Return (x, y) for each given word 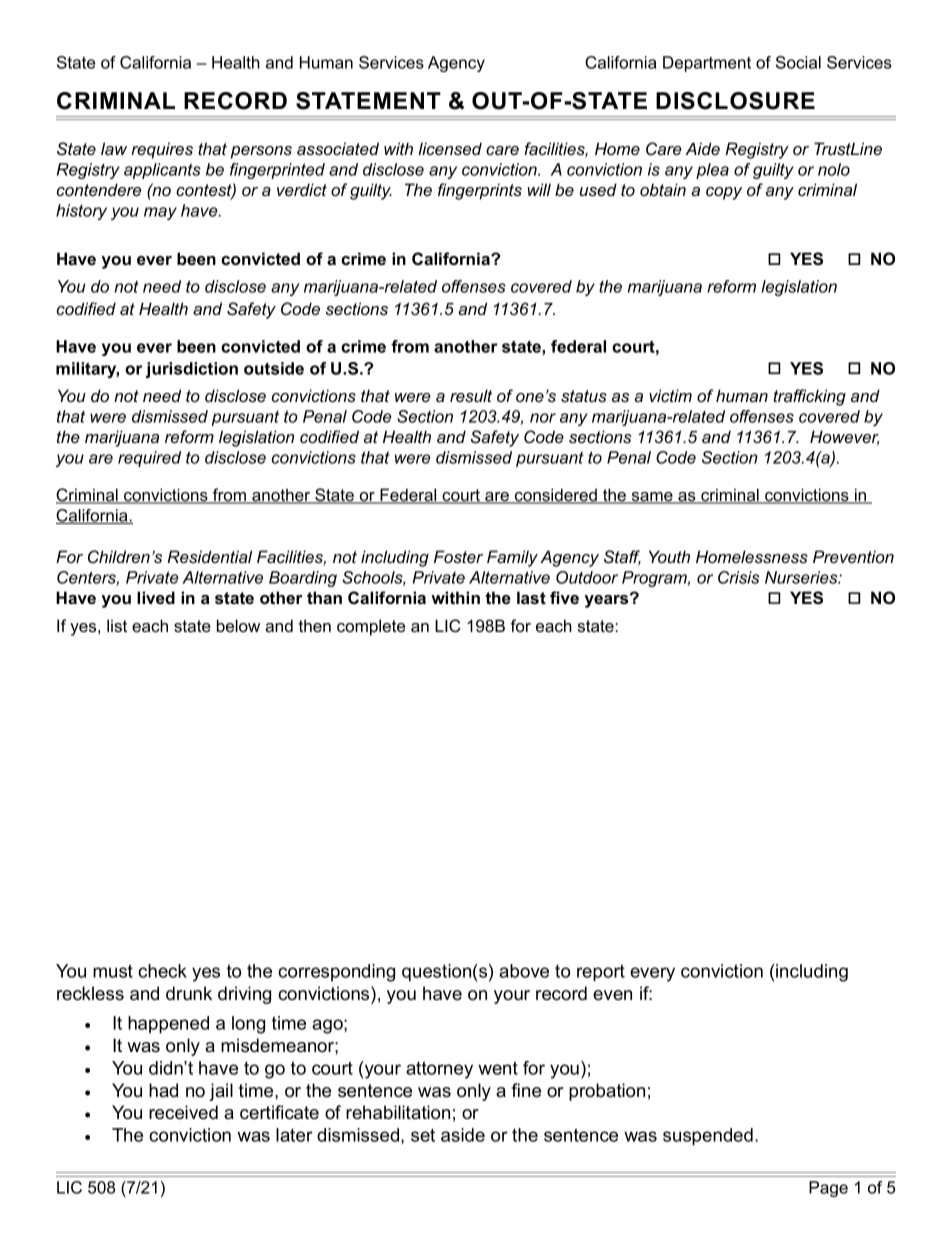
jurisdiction (192, 370)
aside (463, 1135)
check (162, 971)
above (524, 971)
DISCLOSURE (735, 101)
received (183, 1112)
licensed (450, 148)
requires (162, 150)
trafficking (809, 397)
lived (156, 597)
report (601, 973)
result (471, 395)
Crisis (739, 577)
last (531, 597)
